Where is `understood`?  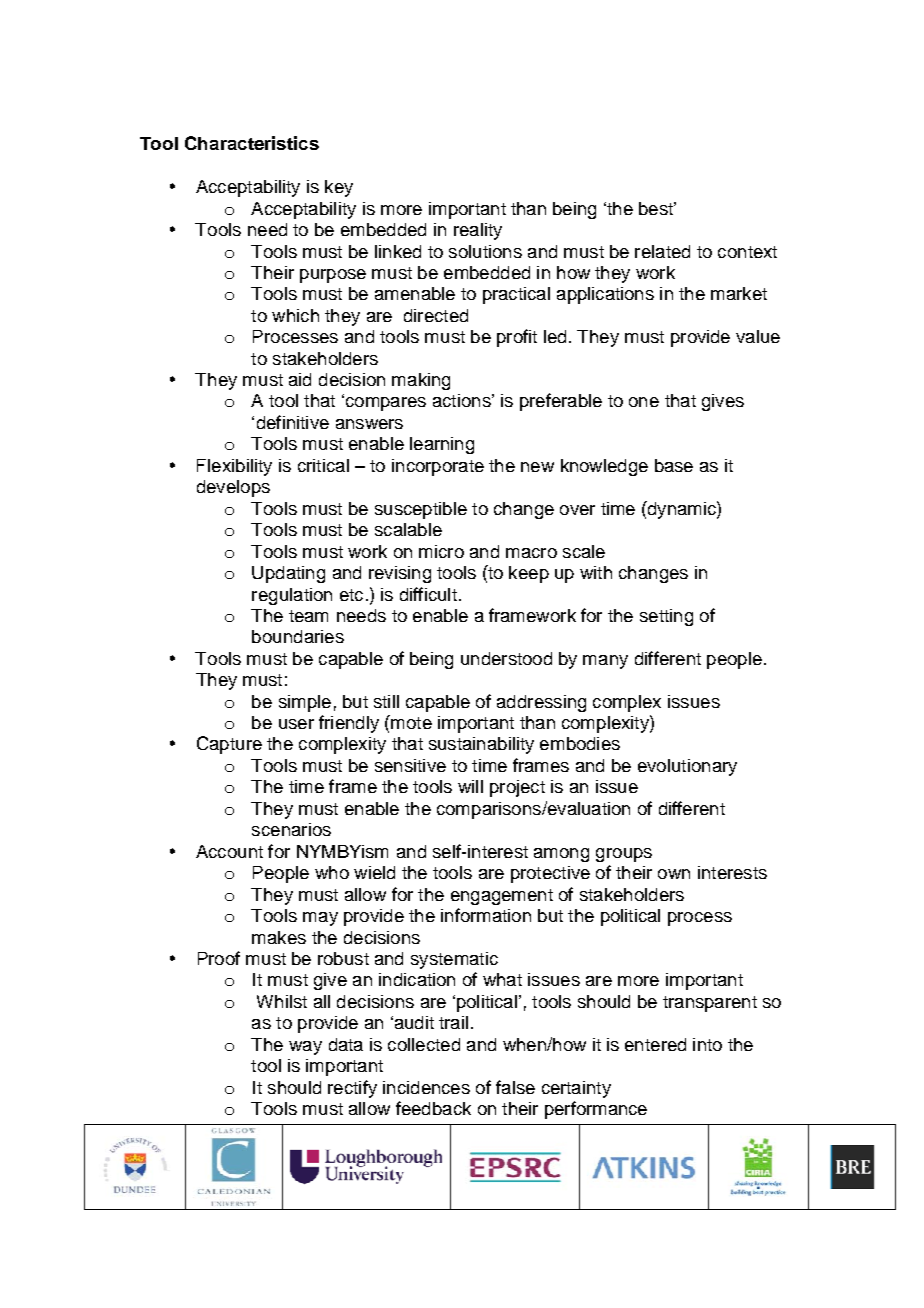 understood is located at coordinates (506, 658).
